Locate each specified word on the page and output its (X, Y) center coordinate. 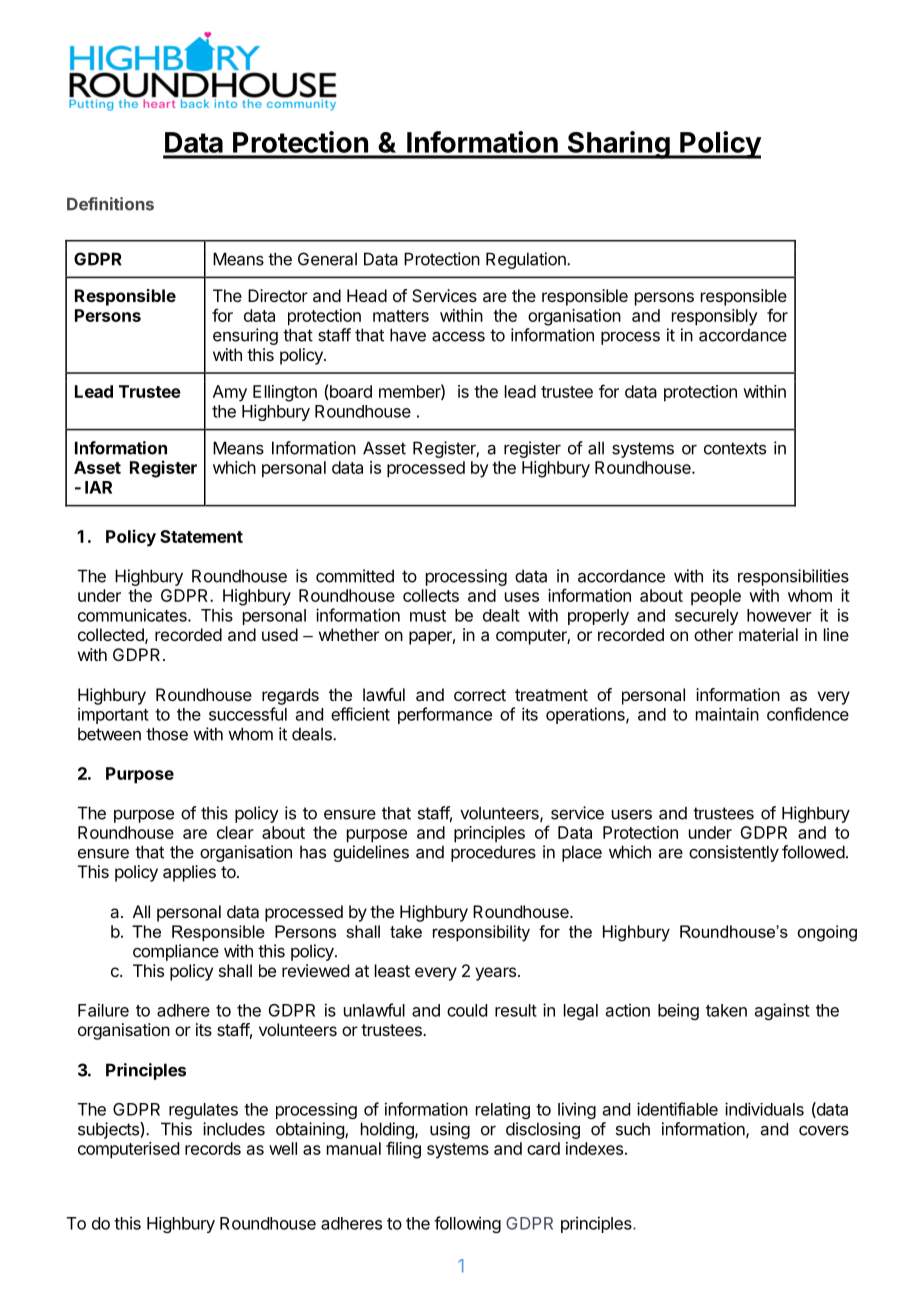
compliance (176, 952)
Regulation (527, 260)
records (213, 1148)
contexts (735, 448)
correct (480, 695)
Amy (230, 393)
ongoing (827, 933)
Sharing (618, 145)
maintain (727, 714)
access (458, 336)
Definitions (110, 204)
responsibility (481, 933)
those (167, 734)
